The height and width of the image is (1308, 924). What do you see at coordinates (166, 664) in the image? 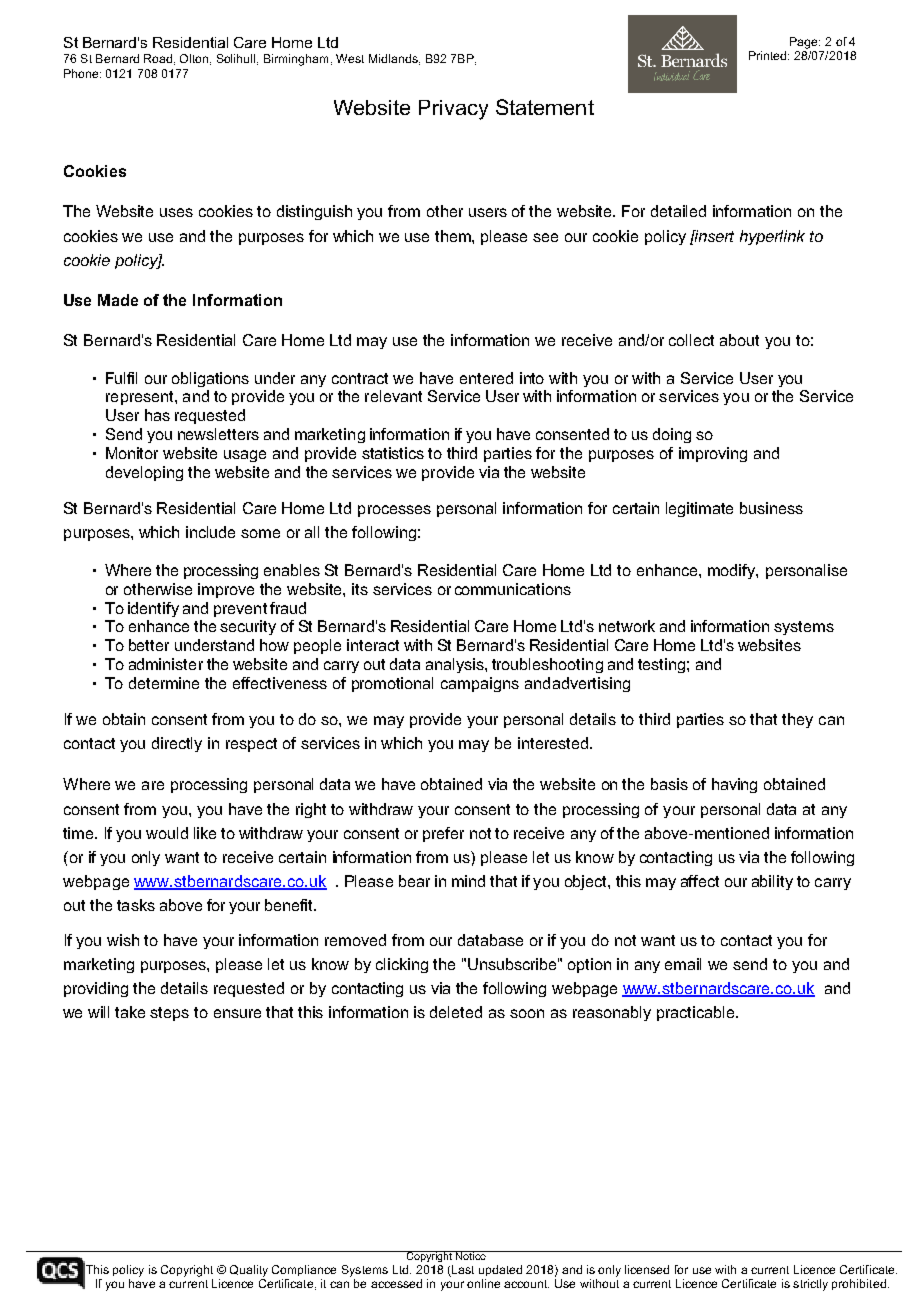
I see `administer` at bounding box center [166, 664].
